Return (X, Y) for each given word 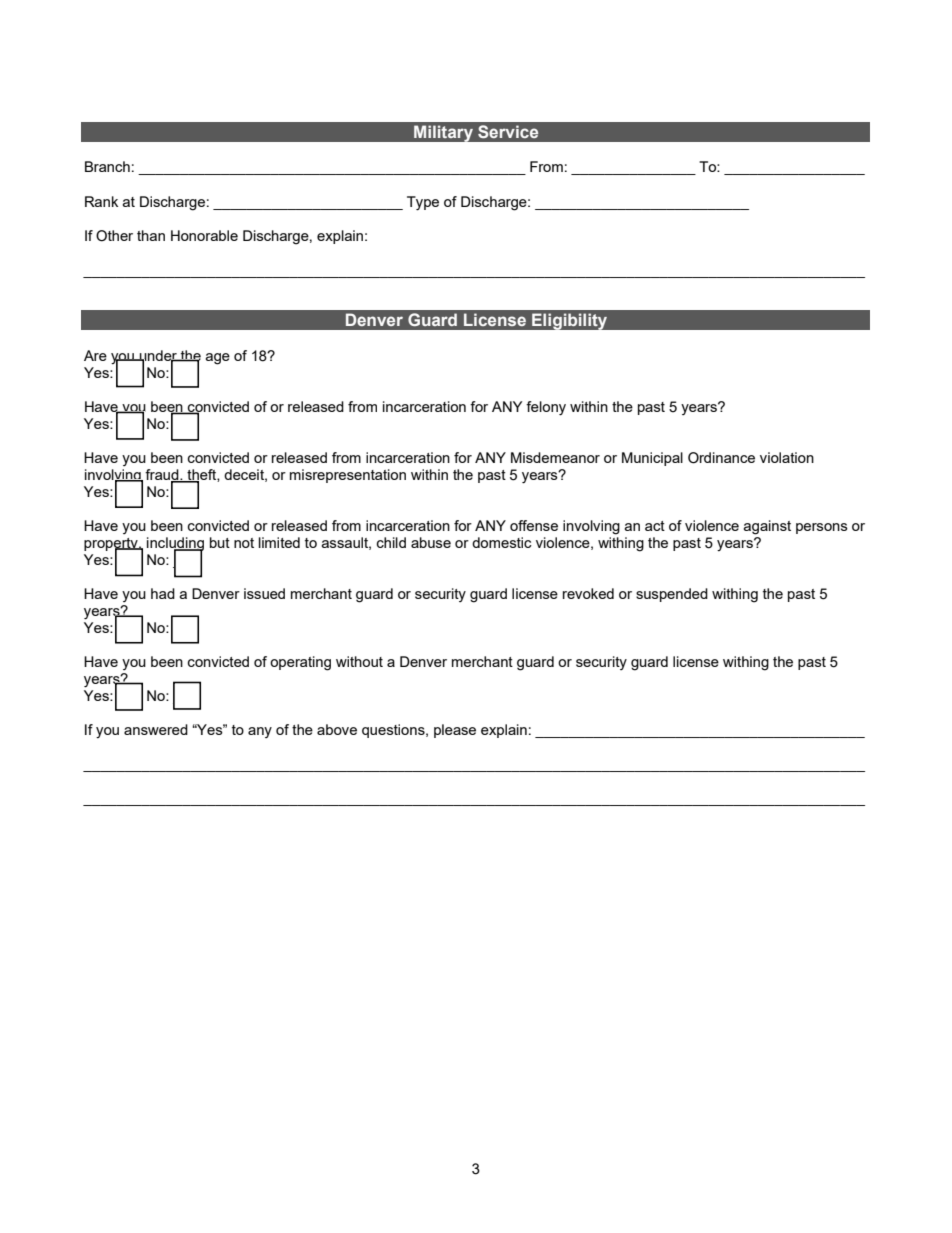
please (455, 731)
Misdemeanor (555, 457)
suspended (672, 595)
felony (546, 408)
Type (423, 203)
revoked (588, 593)
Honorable (204, 235)
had (163, 593)
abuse (431, 542)
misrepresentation (348, 476)
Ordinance (721, 458)
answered (156, 729)
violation (787, 457)
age (217, 359)
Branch (107, 166)
